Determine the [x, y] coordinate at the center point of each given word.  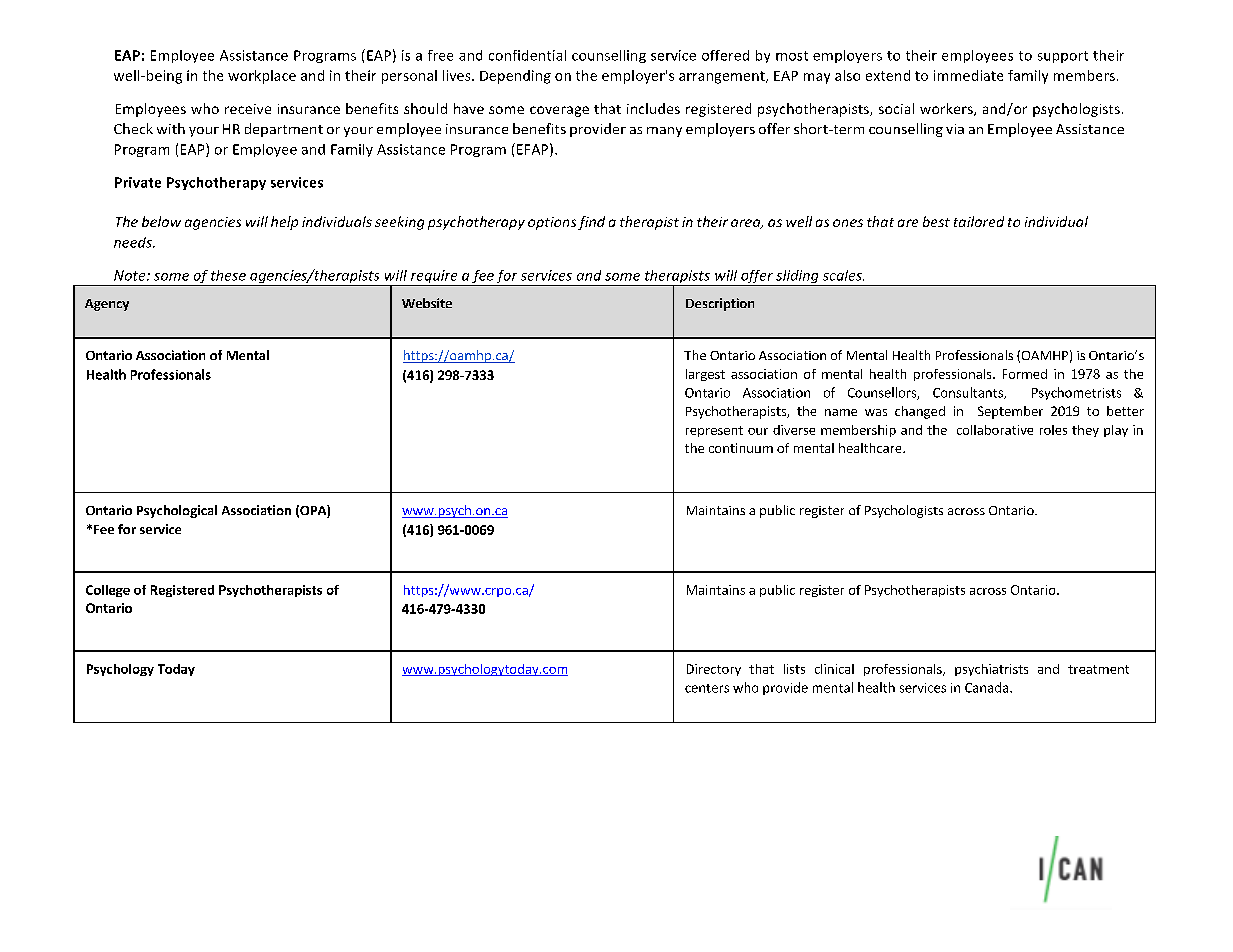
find [591, 223]
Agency [107, 305]
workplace [262, 77]
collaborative [995, 430]
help [284, 223]
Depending [515, 77]
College [108, 591]
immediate [968, 75]
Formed [1025, 374]
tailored [979, 221]
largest [705, 375]
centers [707, 688]
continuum [741, 448]
